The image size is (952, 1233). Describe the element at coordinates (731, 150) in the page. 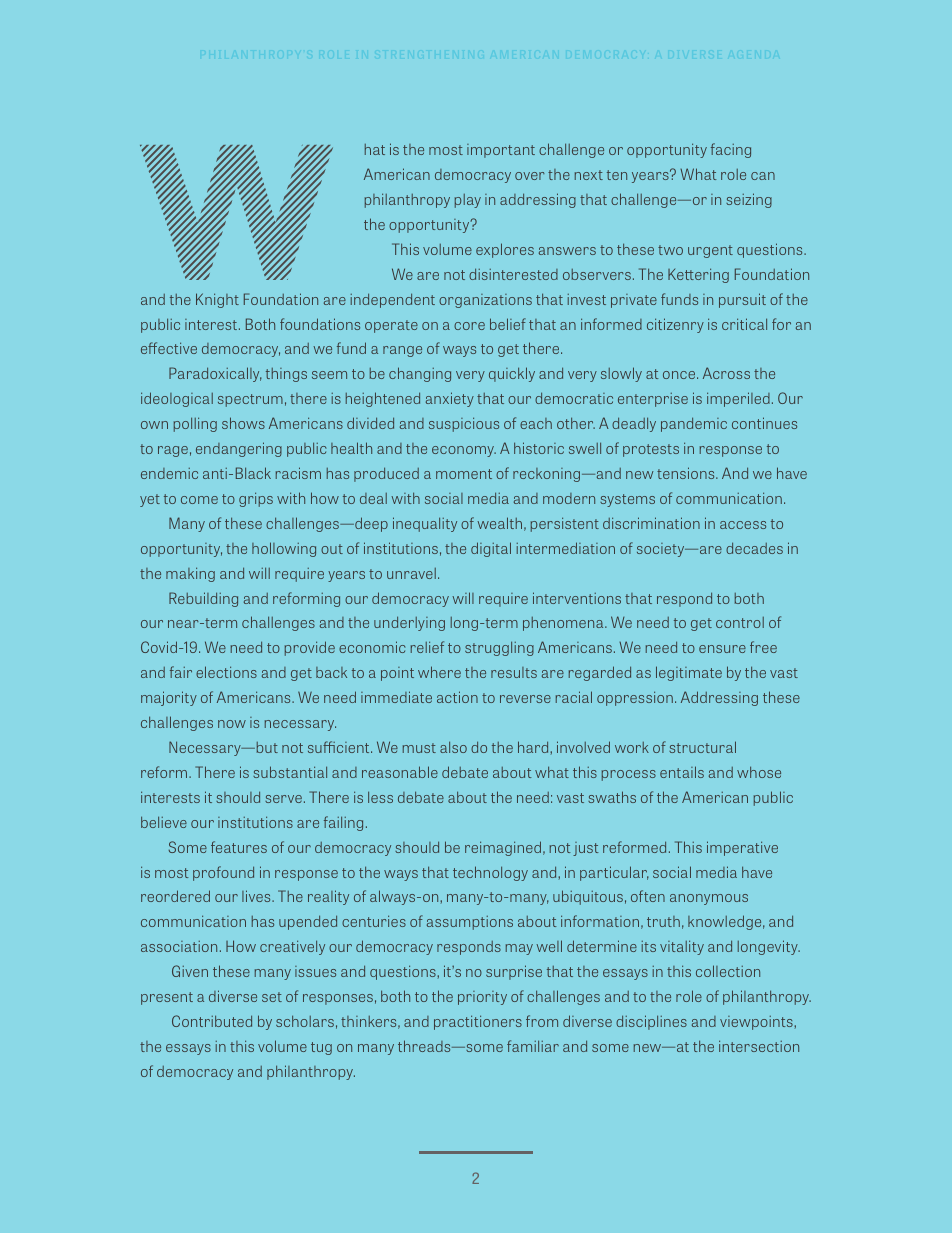

I see `facing` at that location.
